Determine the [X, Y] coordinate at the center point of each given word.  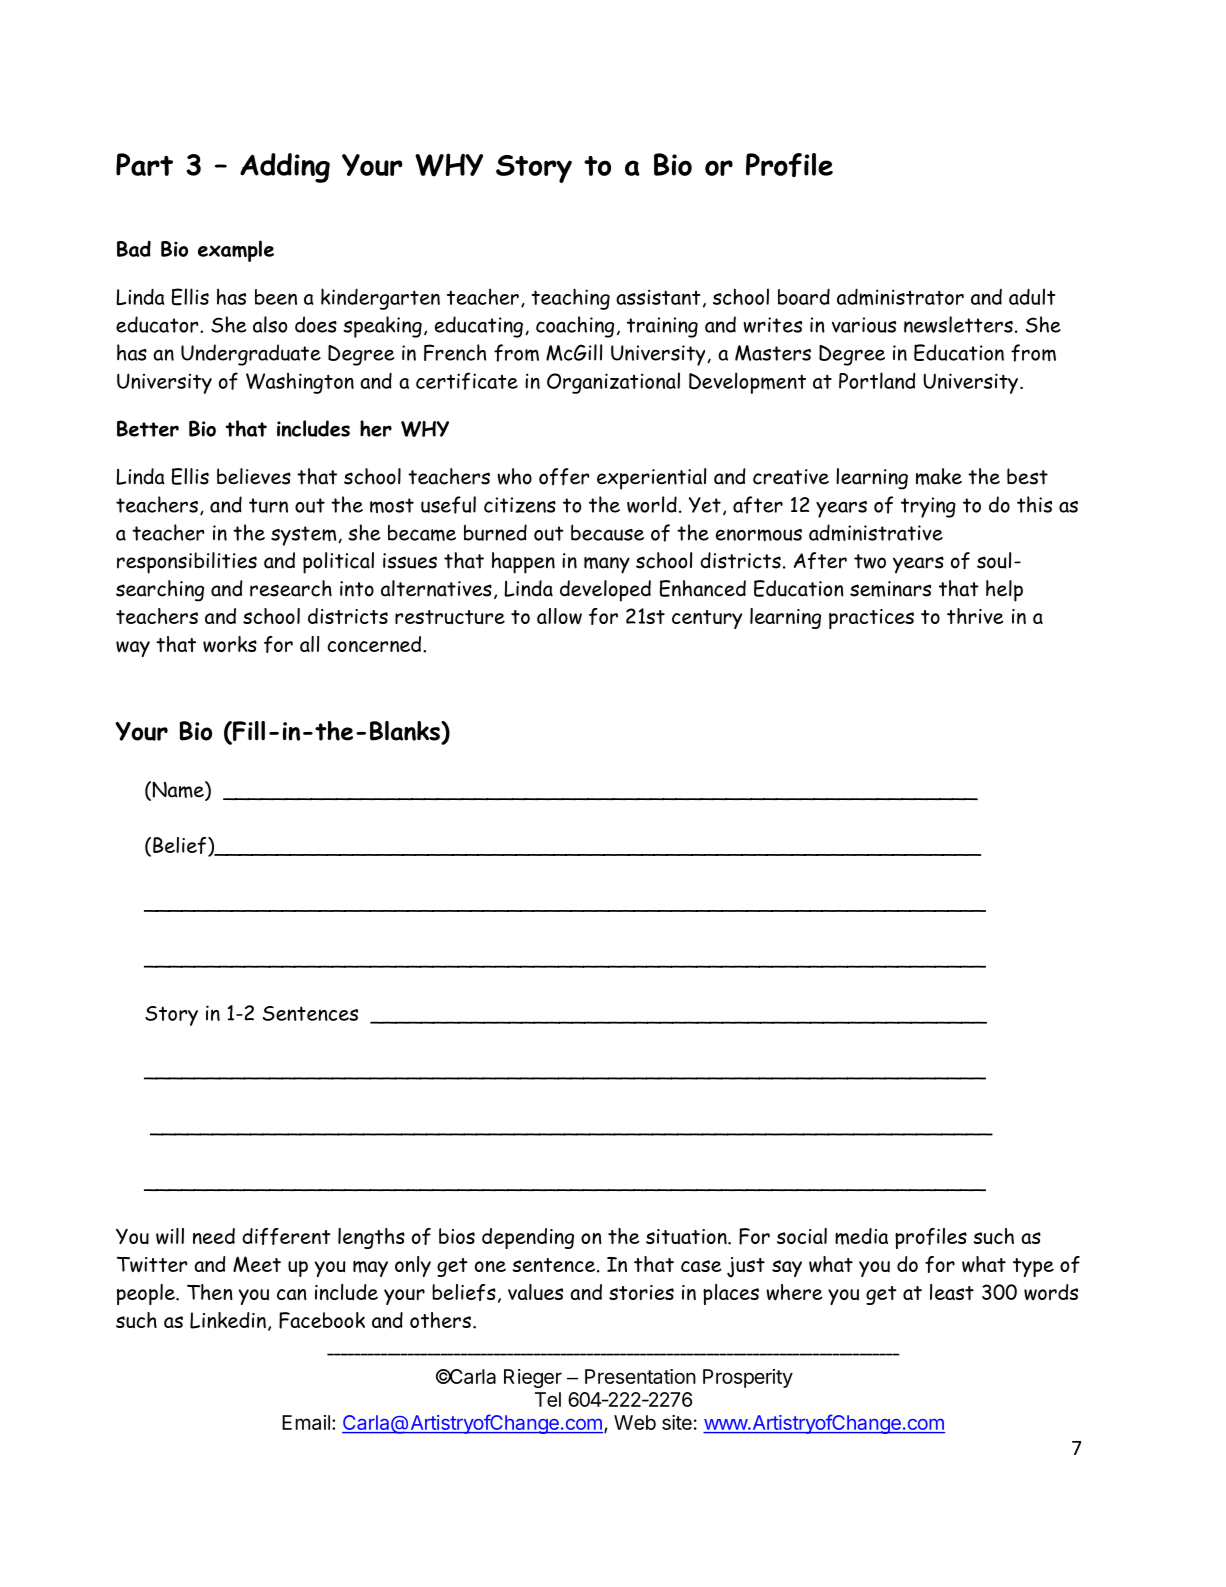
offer [564, 477]
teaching [571, 299]
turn [268, 505]
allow [559, 616]
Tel [548, 1399]
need [214, 1236]
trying [928, 507]
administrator [900, 297]
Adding [285, 168]
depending [528, 1238]
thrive [975, 616]
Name [178, 790]
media [861, 1236]
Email [306, 1422]
